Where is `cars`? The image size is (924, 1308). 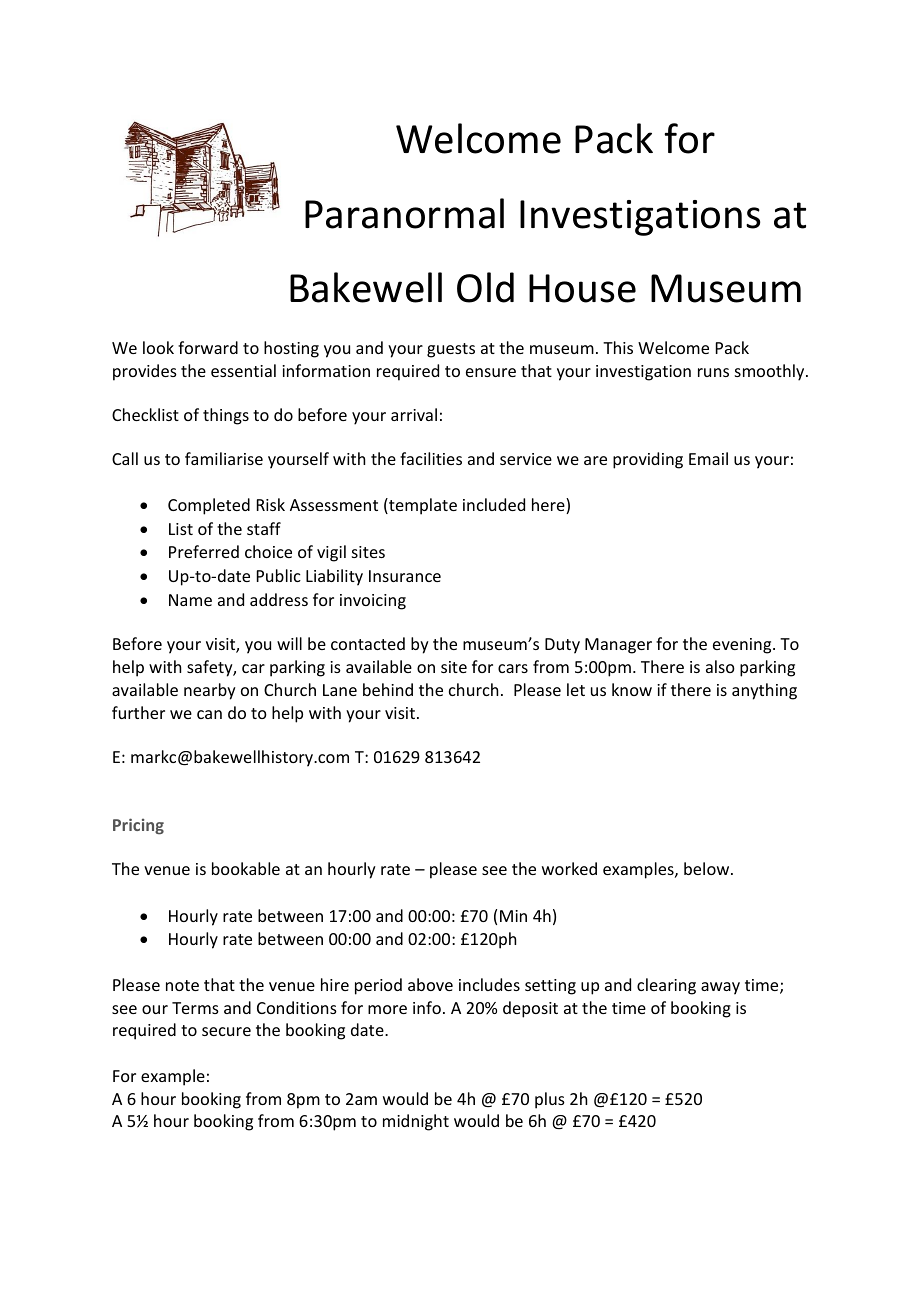 cars is located at coordinates (513, 668).
